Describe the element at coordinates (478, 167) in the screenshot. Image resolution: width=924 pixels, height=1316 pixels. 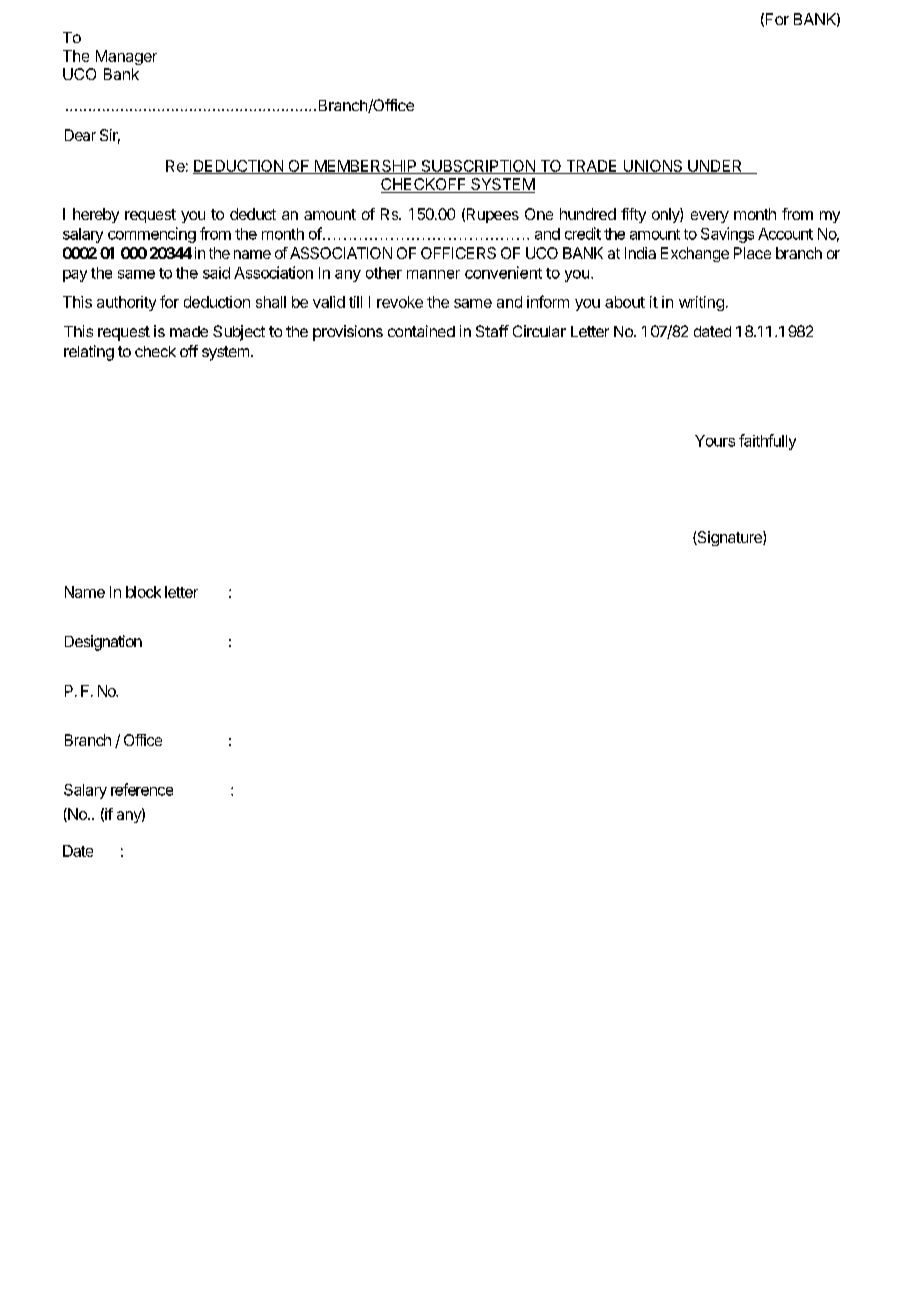
I see `SUBSCRIPTION` at that location.
